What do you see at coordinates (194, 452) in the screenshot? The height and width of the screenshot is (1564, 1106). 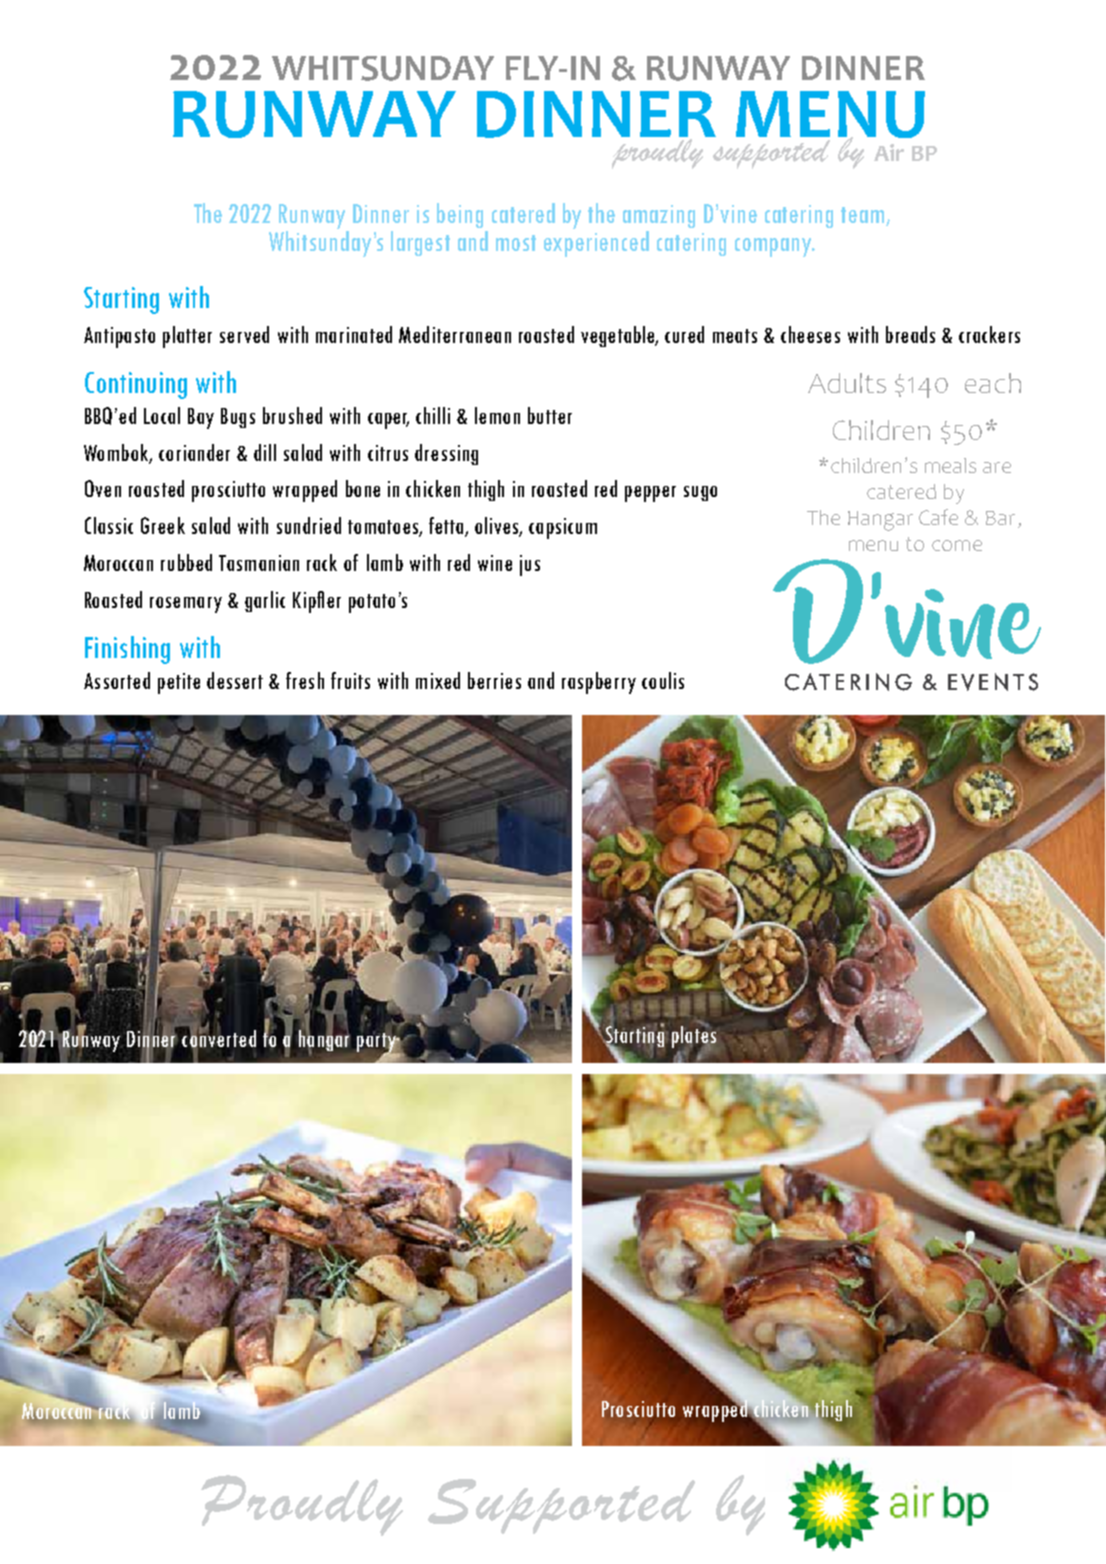 I see `coriander` at bounding box center [194, 452].
